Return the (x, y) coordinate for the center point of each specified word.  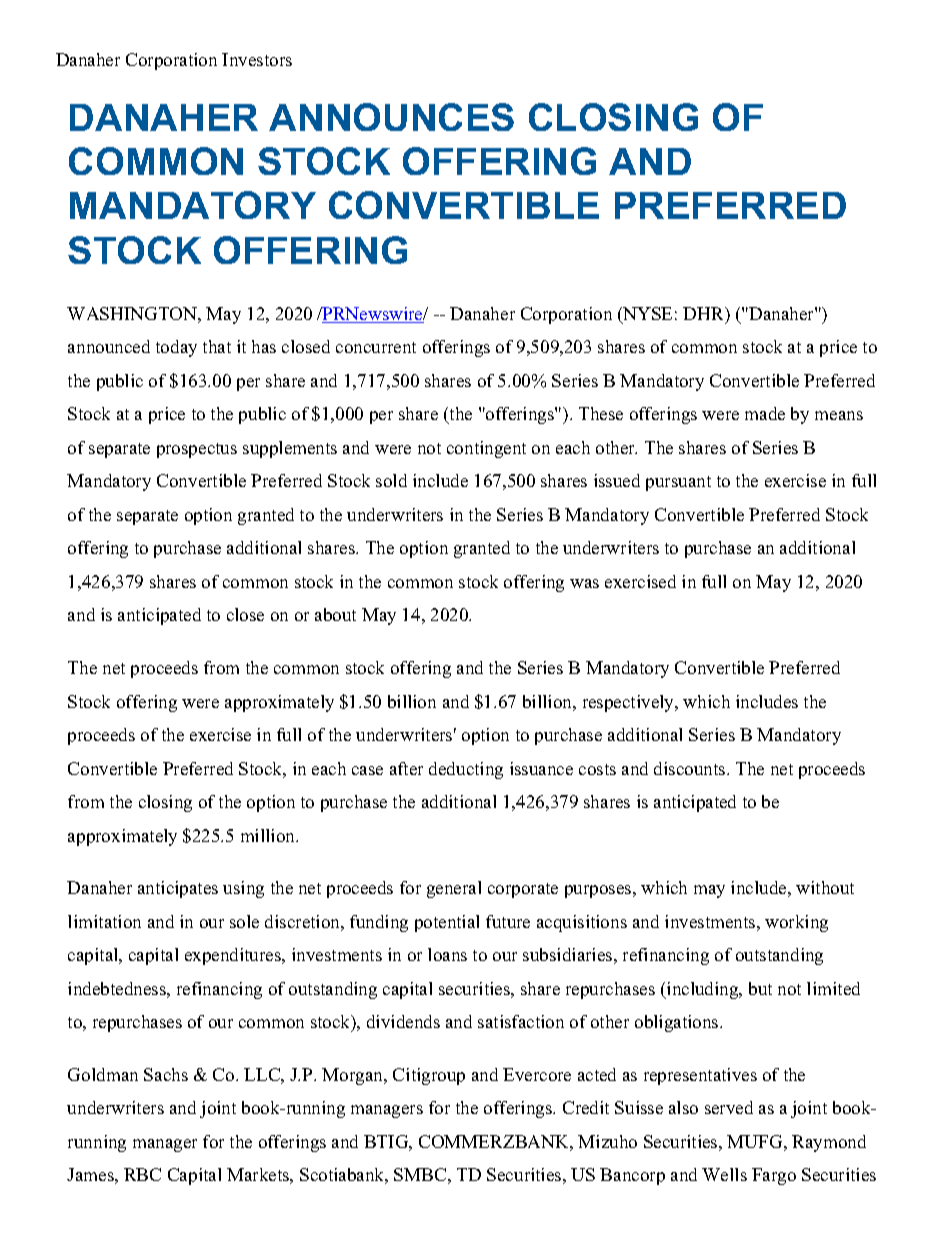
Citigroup (429, 1076)
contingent (486, 449)
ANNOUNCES (391, 117)
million (269, 835)
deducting (466, 770)
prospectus (197, 450)
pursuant (678, 483)
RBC (142, 1174)
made (765, 413)
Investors (257, 59)
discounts (691, 768)
